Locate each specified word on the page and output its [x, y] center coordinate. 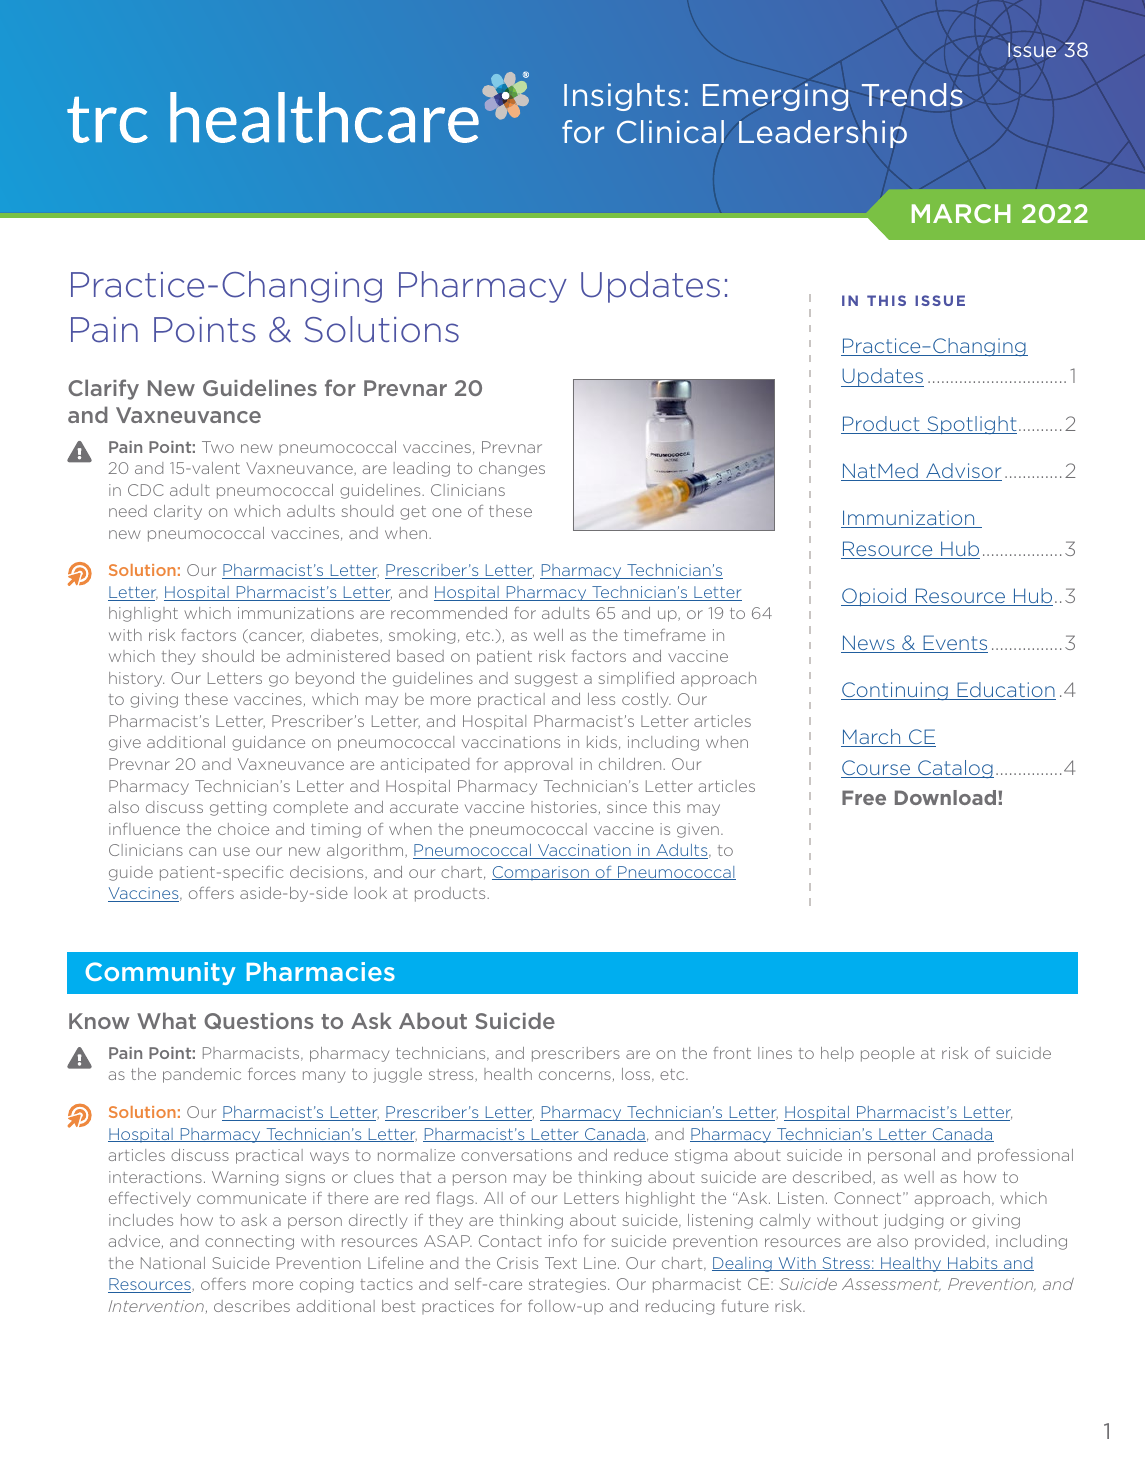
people [888, 1054]
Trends [912, 95]
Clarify [103, 389]
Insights [622, 97]
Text [561, 1263]
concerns [575, 1075]
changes [512, 469]
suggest [546, 680]
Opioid [875, 597]
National [173, 1263]
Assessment [891, 1284]
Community [160, 973]
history [136, 679]
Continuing [895, 691]
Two [218, 447]
